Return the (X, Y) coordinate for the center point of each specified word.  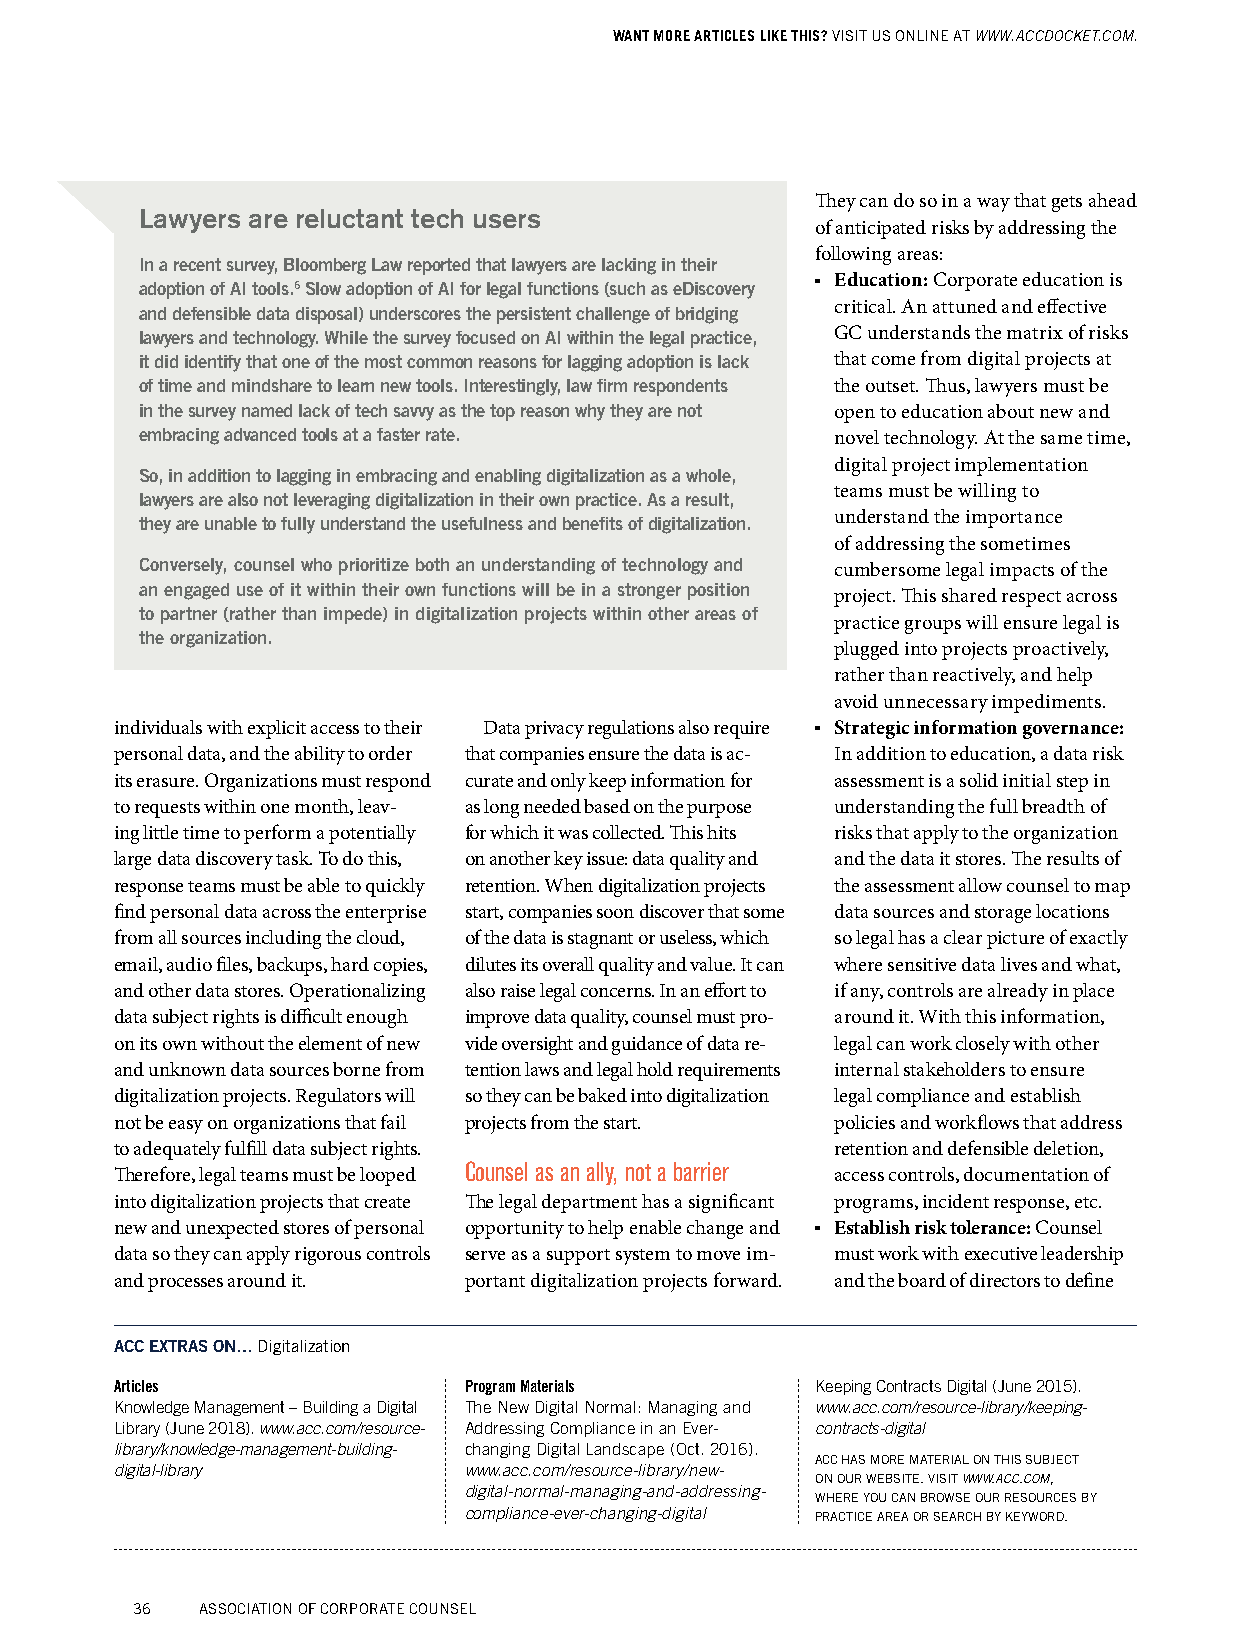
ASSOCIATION (245, 1608)
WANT (631, 35)
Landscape (625, 1450)
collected (628, 832)
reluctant (350, 218)
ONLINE (922, 35)
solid (979, 780)
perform (277, 834)
